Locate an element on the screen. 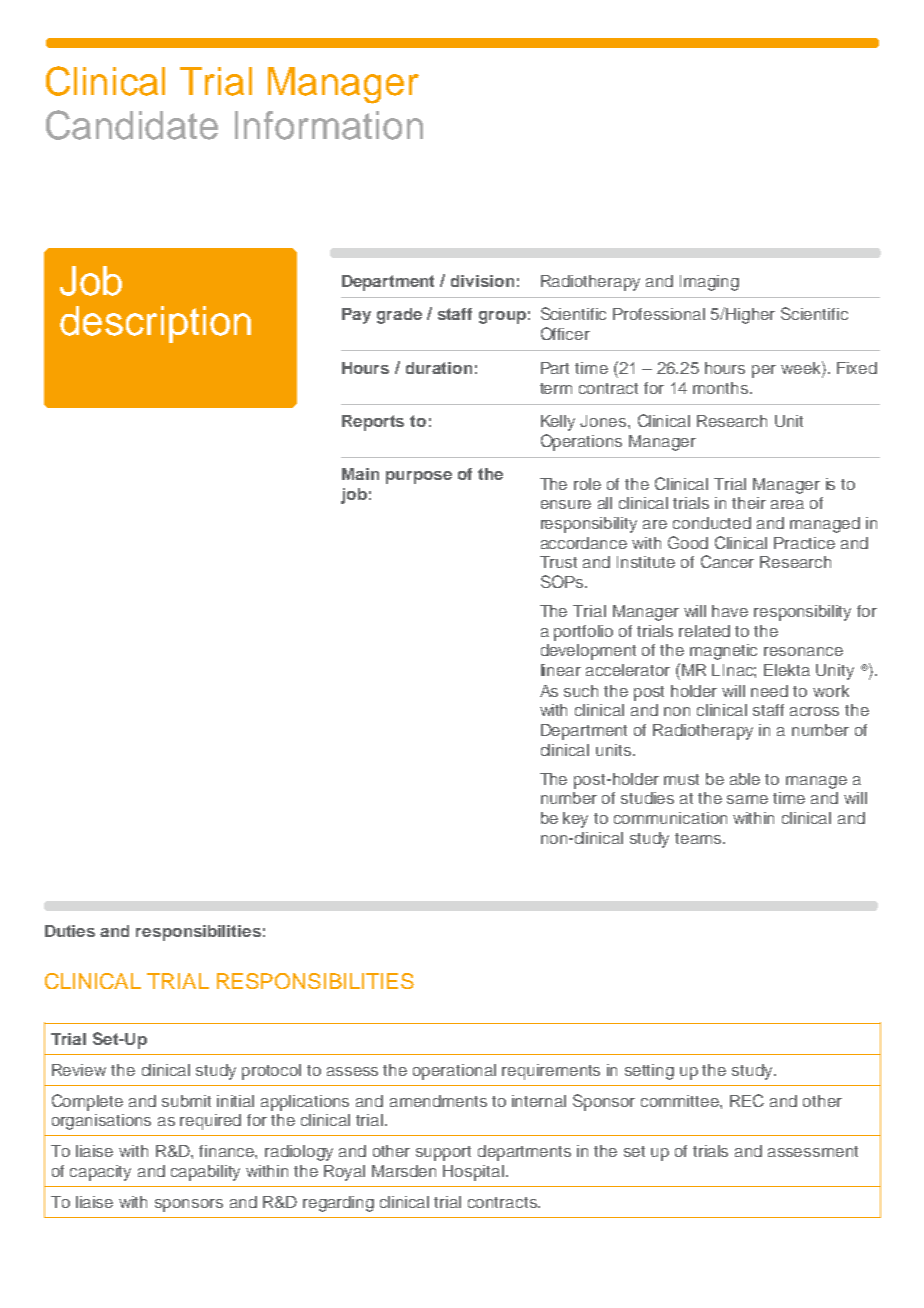  description is located at coordinates (155, 324).
